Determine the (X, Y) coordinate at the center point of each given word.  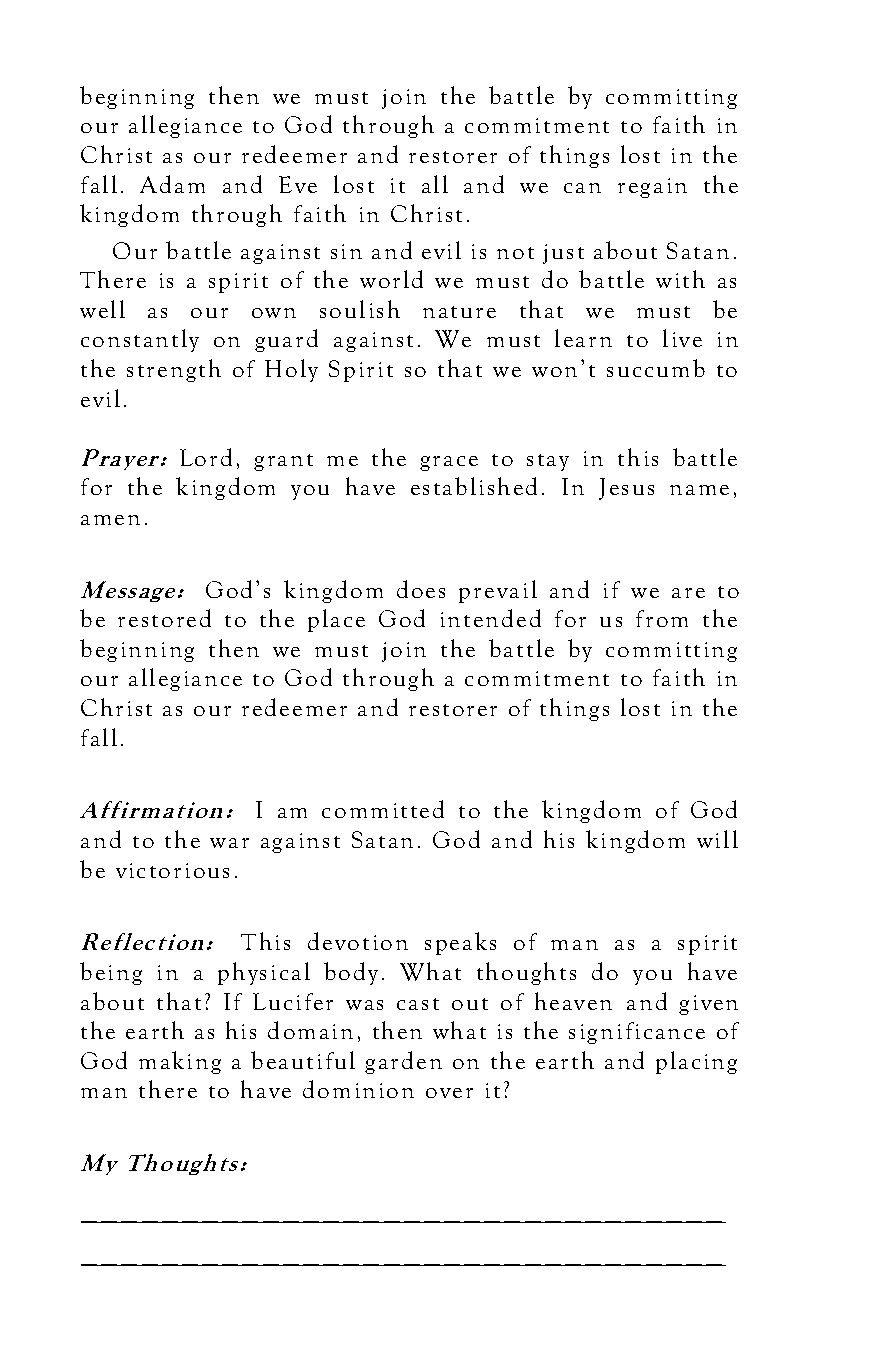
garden (403, 1062)
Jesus (626, 489)
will (717, 839)
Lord (206, 457)
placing (696, 1062)
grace (449, 463)
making (180, 1062)
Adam (172, 184)
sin (346, 251)
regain (652, 188)
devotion (358, 941)
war (229, 843)
